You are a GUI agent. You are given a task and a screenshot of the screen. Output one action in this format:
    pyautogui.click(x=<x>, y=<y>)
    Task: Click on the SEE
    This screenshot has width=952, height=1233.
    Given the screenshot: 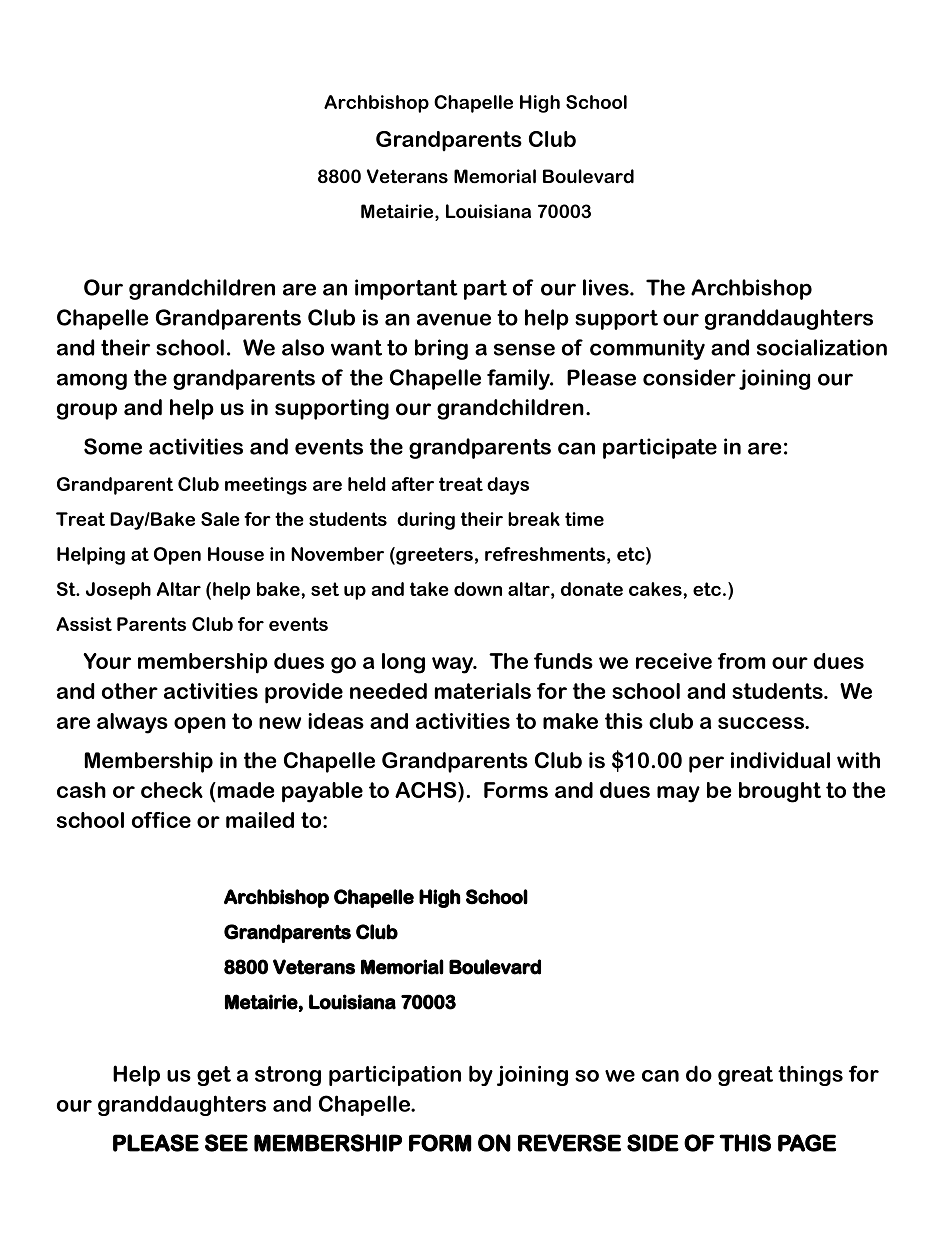 What is the action you would take?
    pyautogui.click(x=226, y=1143)
